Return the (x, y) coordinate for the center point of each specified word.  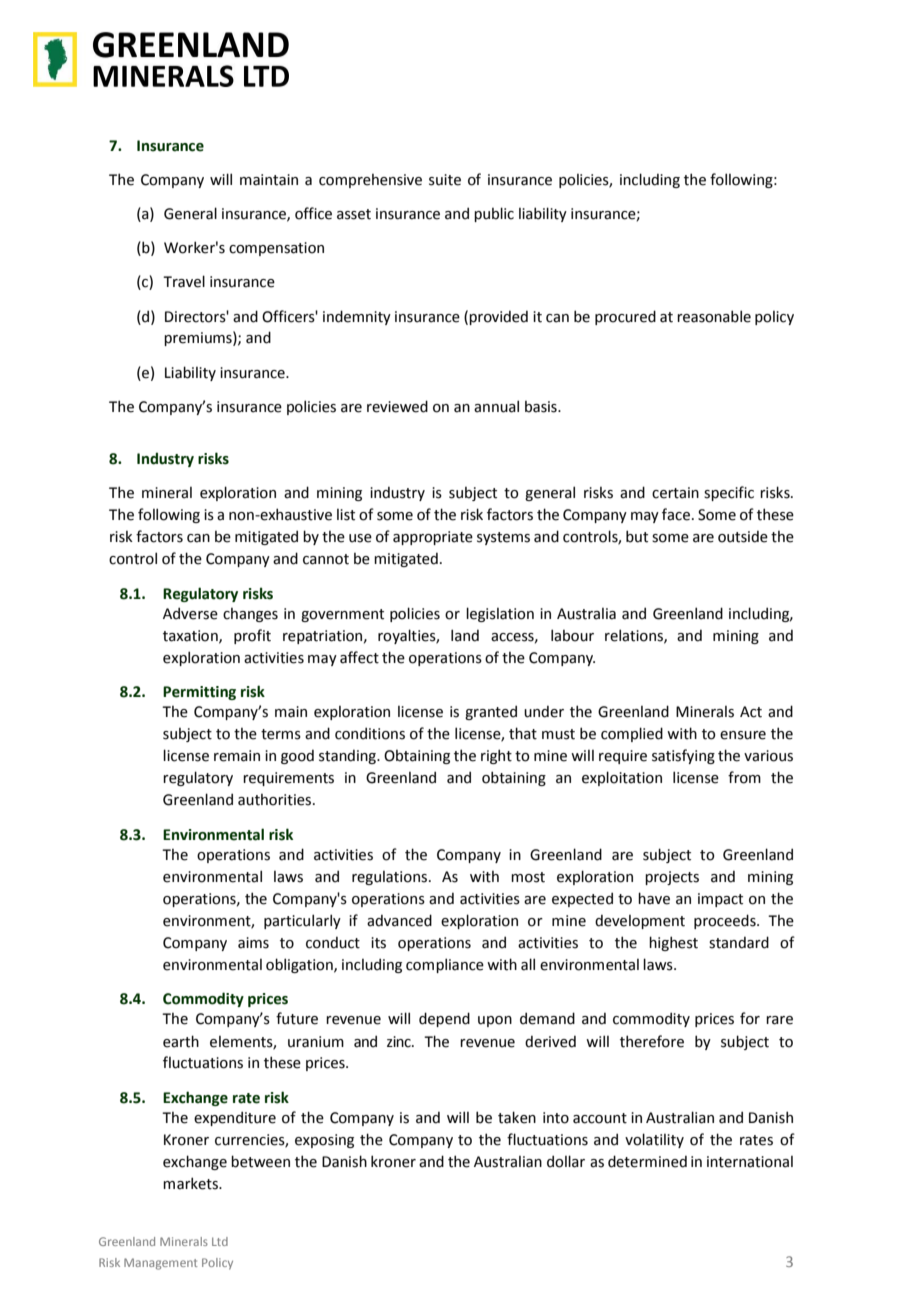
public (494, 214)
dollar (566, 1161)
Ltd (220, 1241)
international (750, 1162)
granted (491, 712)
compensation (276, 249)
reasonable (714, 316)
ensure (743, 735)
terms (281, 734)
